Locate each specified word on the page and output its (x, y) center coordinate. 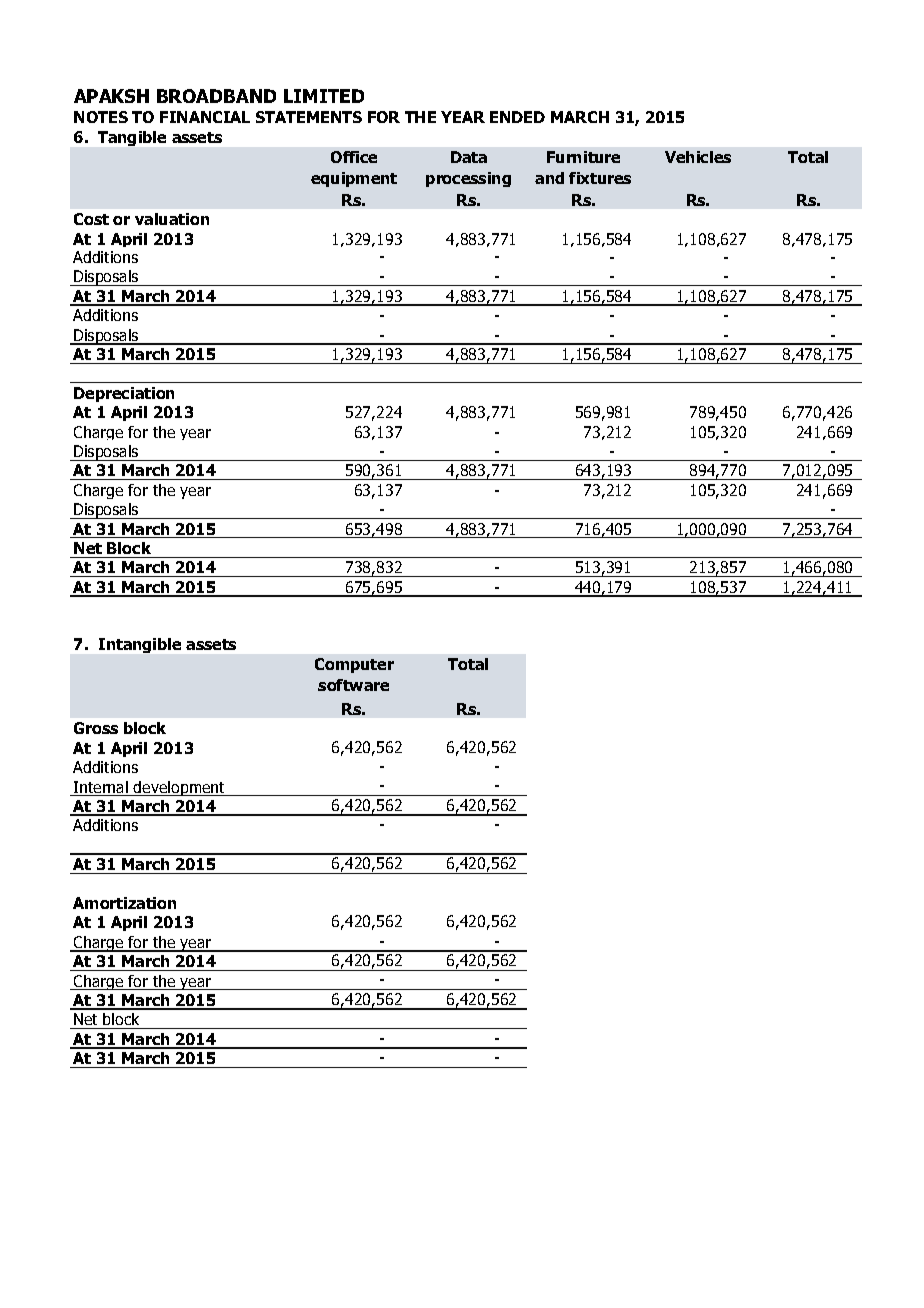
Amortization (124, 903)
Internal (101, 788)
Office (354, 157)
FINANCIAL (205, 117)
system (468, 200)
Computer (354, 665)
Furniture (583, 157)
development (180, 788)
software (353, 685)
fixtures (600, 178)
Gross (96, 728)
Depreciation (124, 394)
